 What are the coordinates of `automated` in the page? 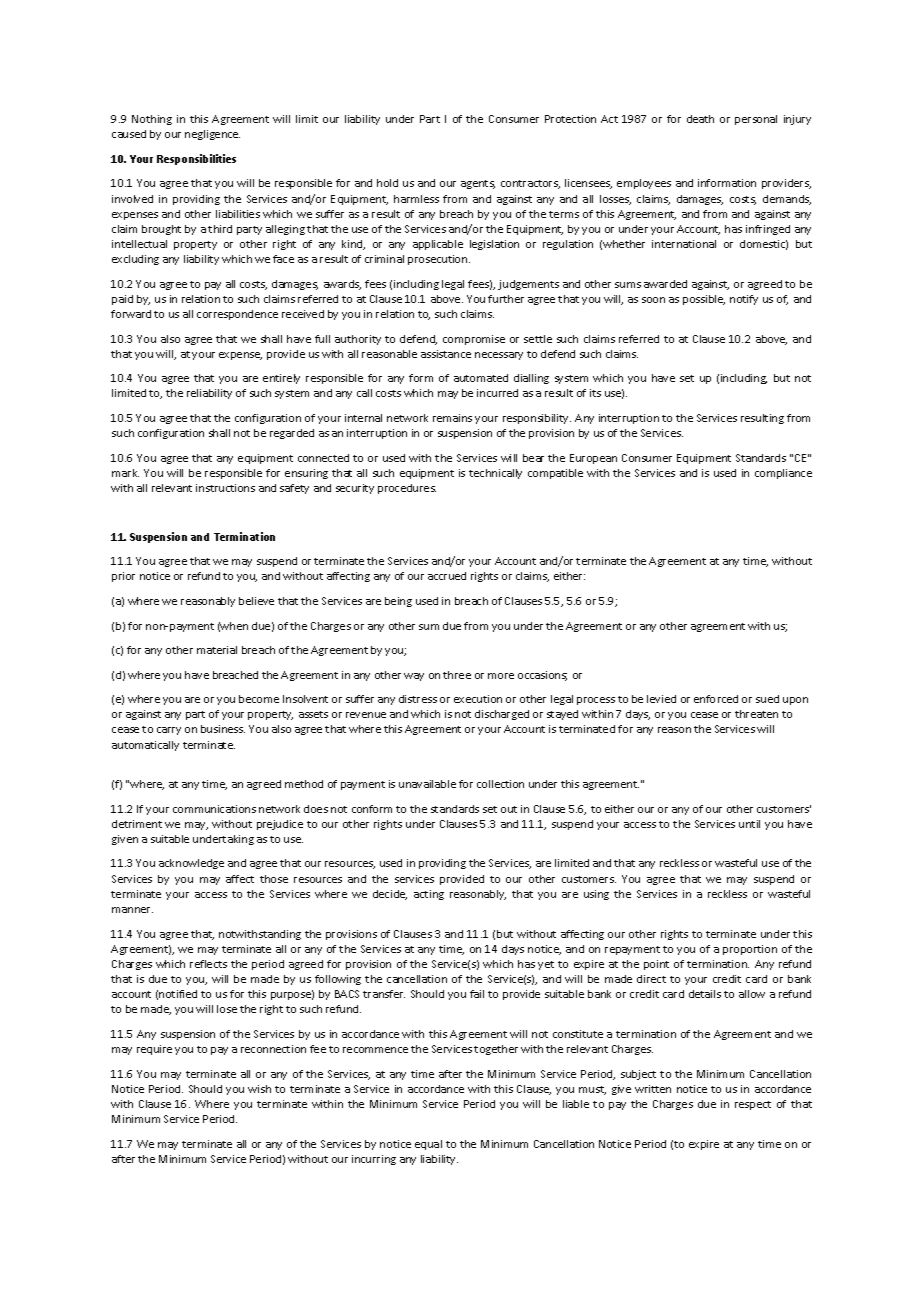 It's located at (481, 378).
